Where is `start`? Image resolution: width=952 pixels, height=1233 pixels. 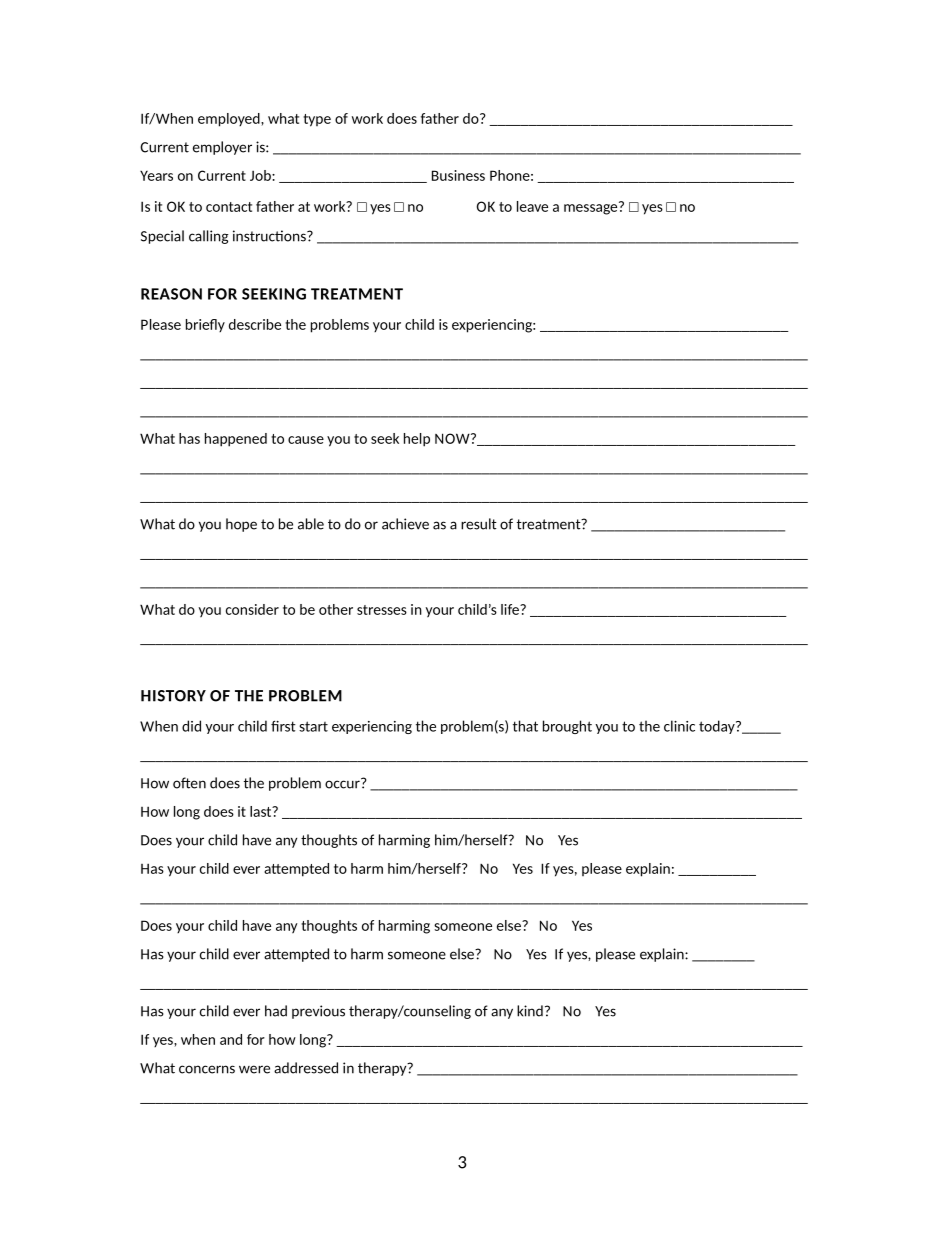 start is located at coordinates (313, 726).
